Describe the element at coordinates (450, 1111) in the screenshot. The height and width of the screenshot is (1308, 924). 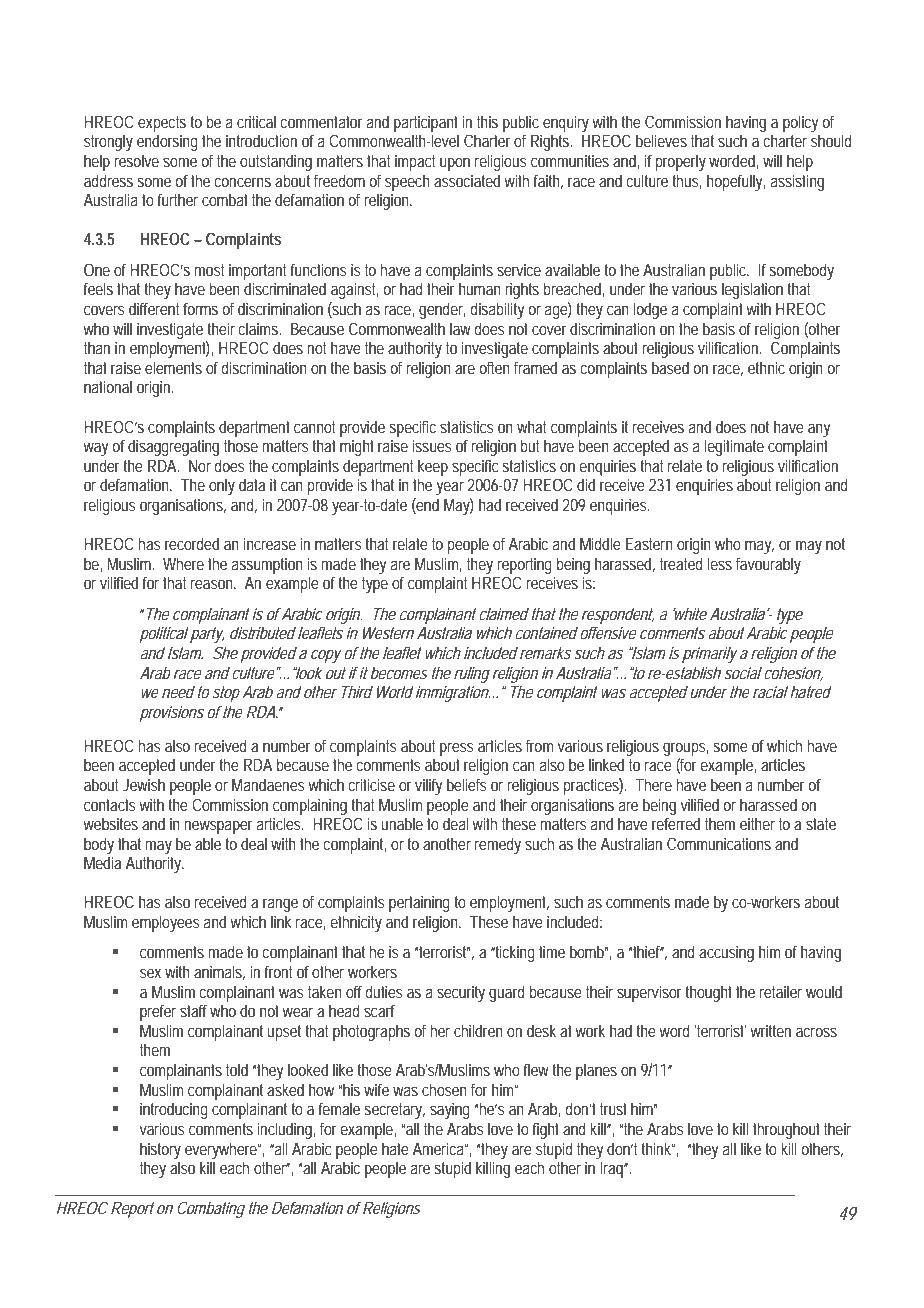
I see `saying` at that location.
